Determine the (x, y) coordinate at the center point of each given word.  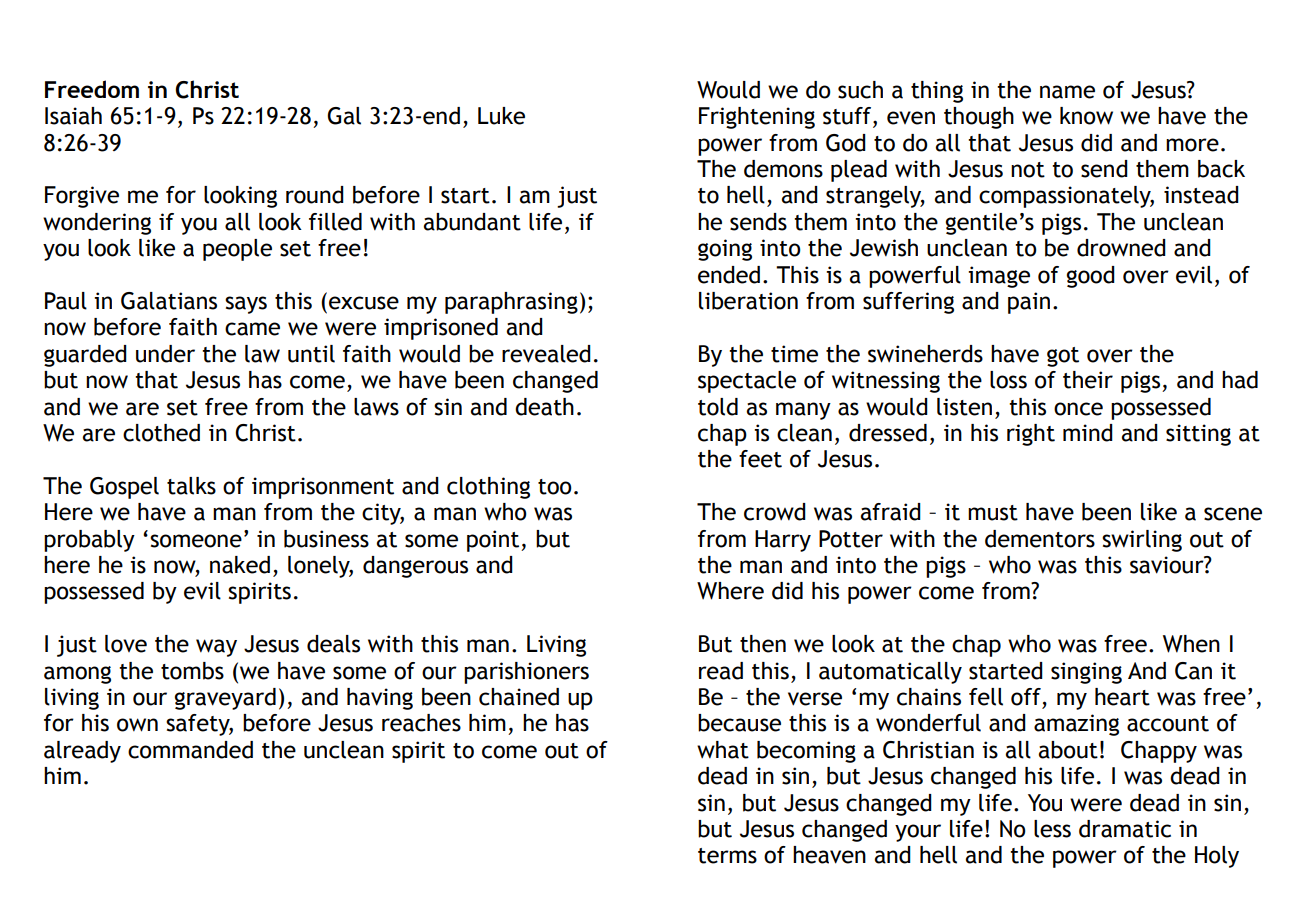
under (165, 354)
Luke (501, 116)
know (1086, 116)
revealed (546, 354)
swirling (1142, 541)
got (1063, 357)
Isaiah (73, 116)
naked (240, 565)
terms (727, 856)
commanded (190, 750)
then (763, 644)
